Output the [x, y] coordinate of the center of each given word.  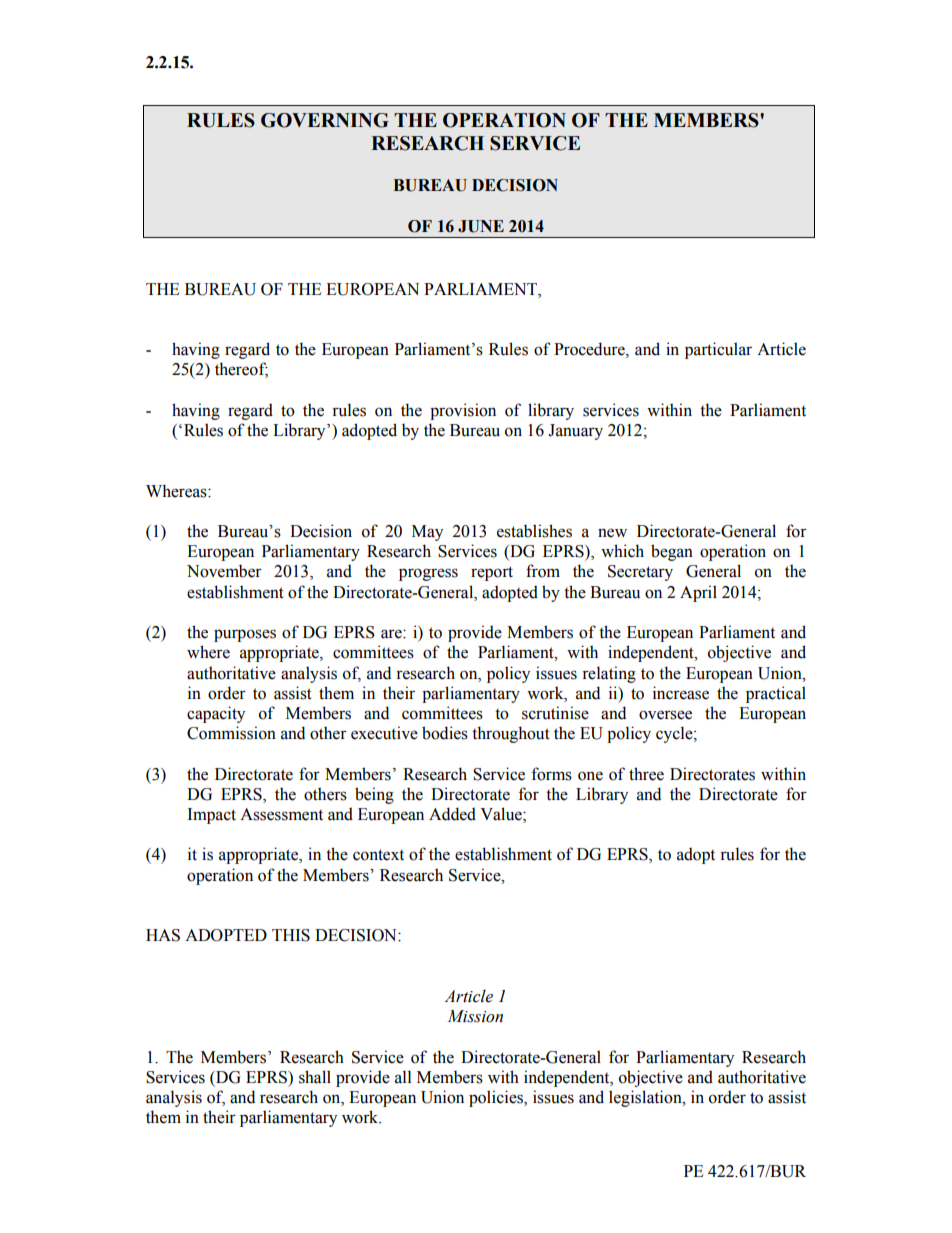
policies [497, 1098]
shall [315, 1077]
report [492, 573]
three [646, 774]
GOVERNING [325, 120]
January [575, 432]
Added [452, 814]
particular [718, 350]
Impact [211, 816]
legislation [646, 1098]
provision [463, 411]
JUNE [481, 226]
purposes [245, 635]
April [698, 593]
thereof [241, 370]
